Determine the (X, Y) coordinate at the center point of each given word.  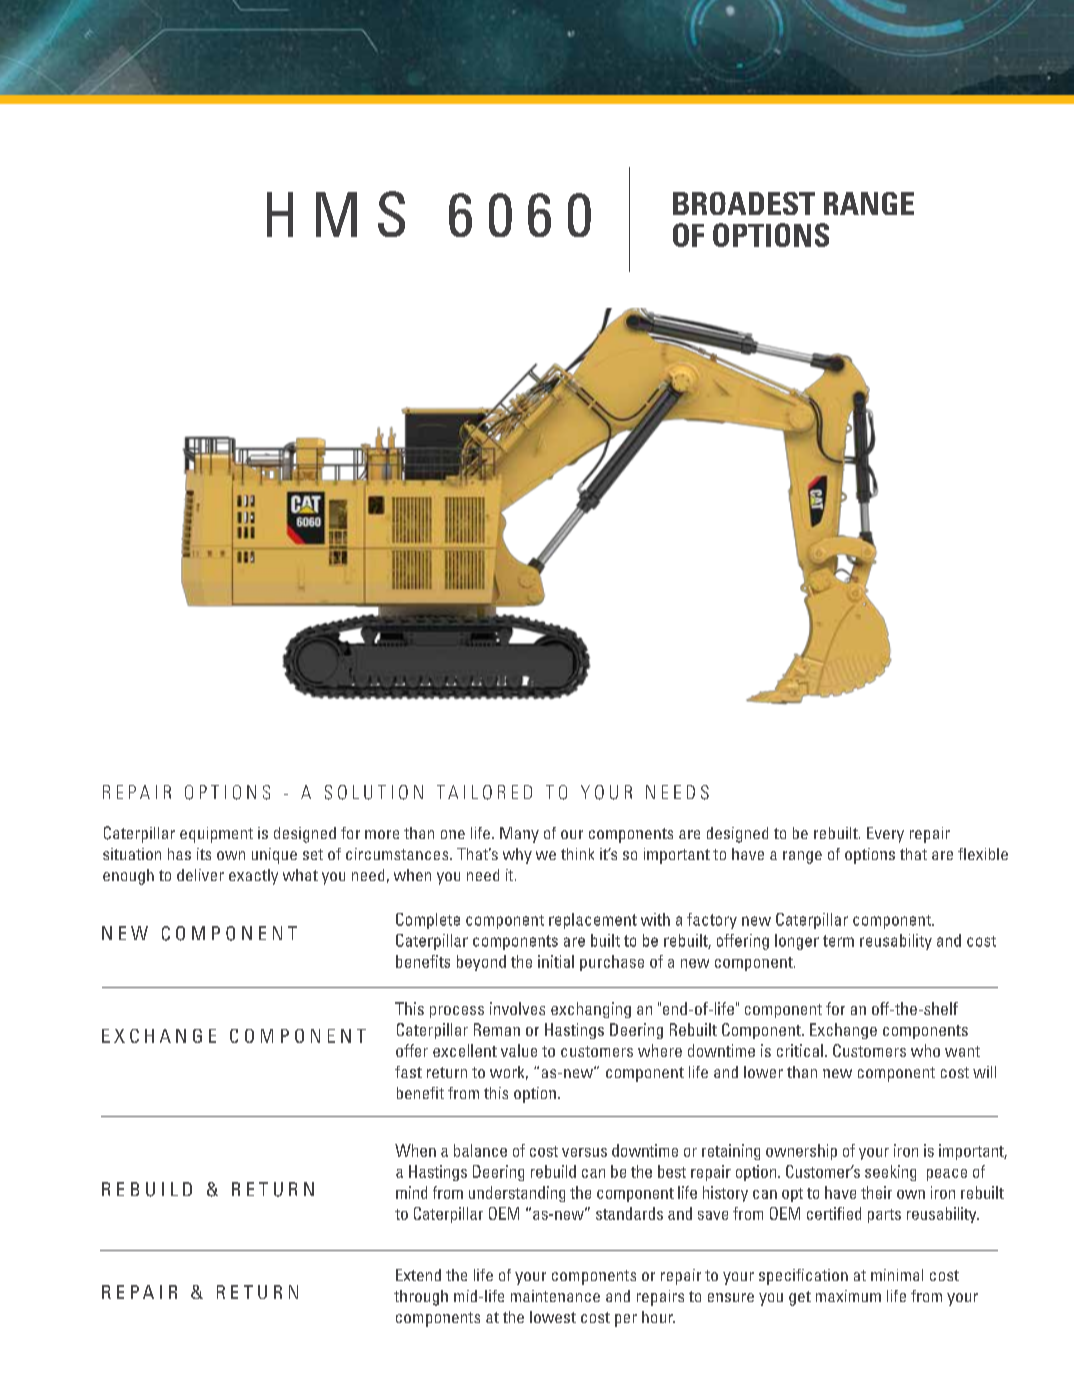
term (838, 941)
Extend (418, 1275)
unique (274, 856)
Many (519, 835)
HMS (336, 214)
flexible (983, 854)
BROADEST (744, 203)
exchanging (591, 1010)
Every (885, 835)
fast (408, 1072)
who (925, 1050)
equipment (216, 835)
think (577, 854)
